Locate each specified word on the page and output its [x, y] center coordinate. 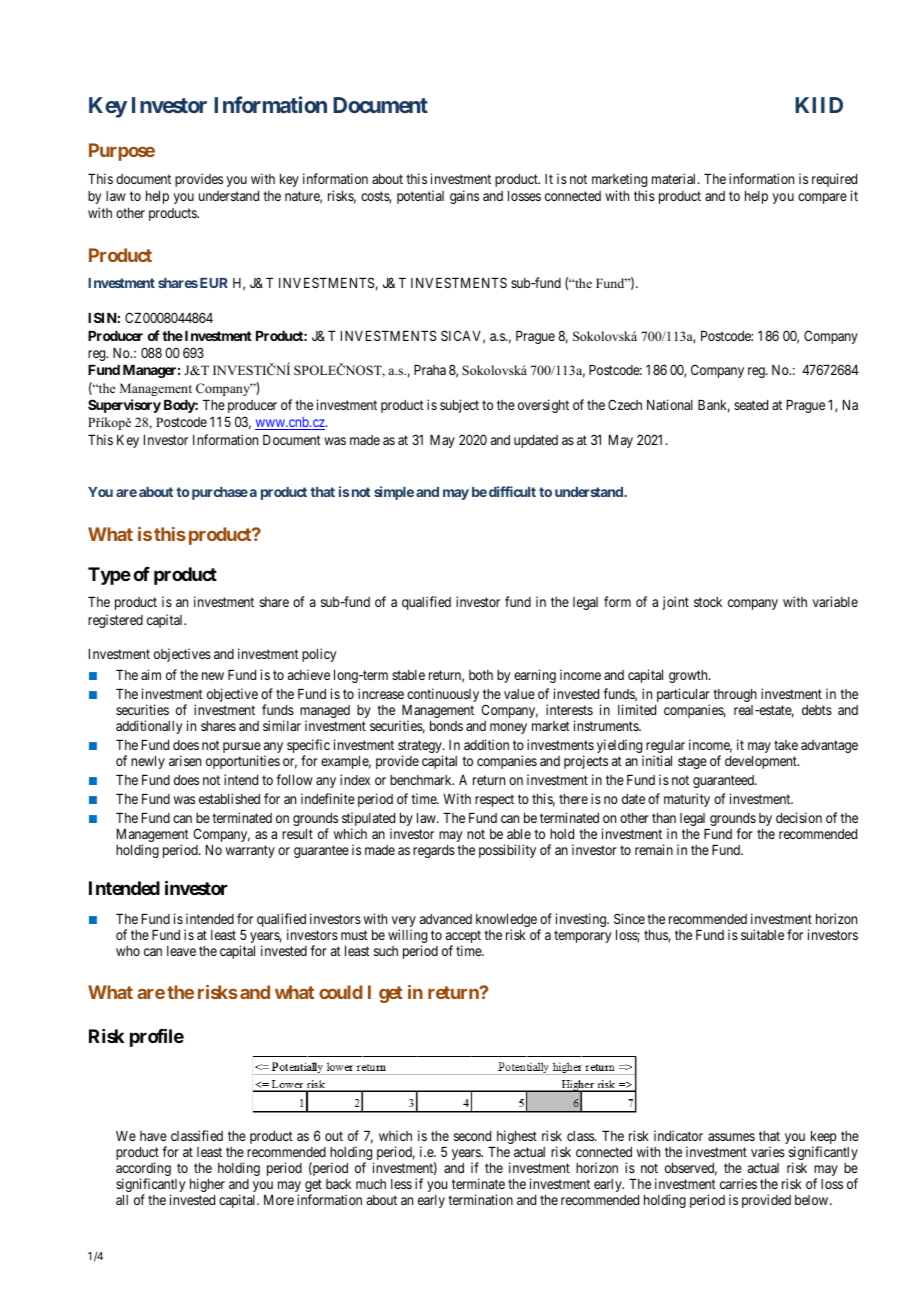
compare [822, 198]
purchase [220, 493]
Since [629, 918]
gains [464, 197]
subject [459, 406]
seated [751, 405]
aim [151, 674]
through [735, 695]
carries [738, 1183]
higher [207, 1185]
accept [463, 938]
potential [420, 197]
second [472, 1136]
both [481, 675]
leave [181, 951]
